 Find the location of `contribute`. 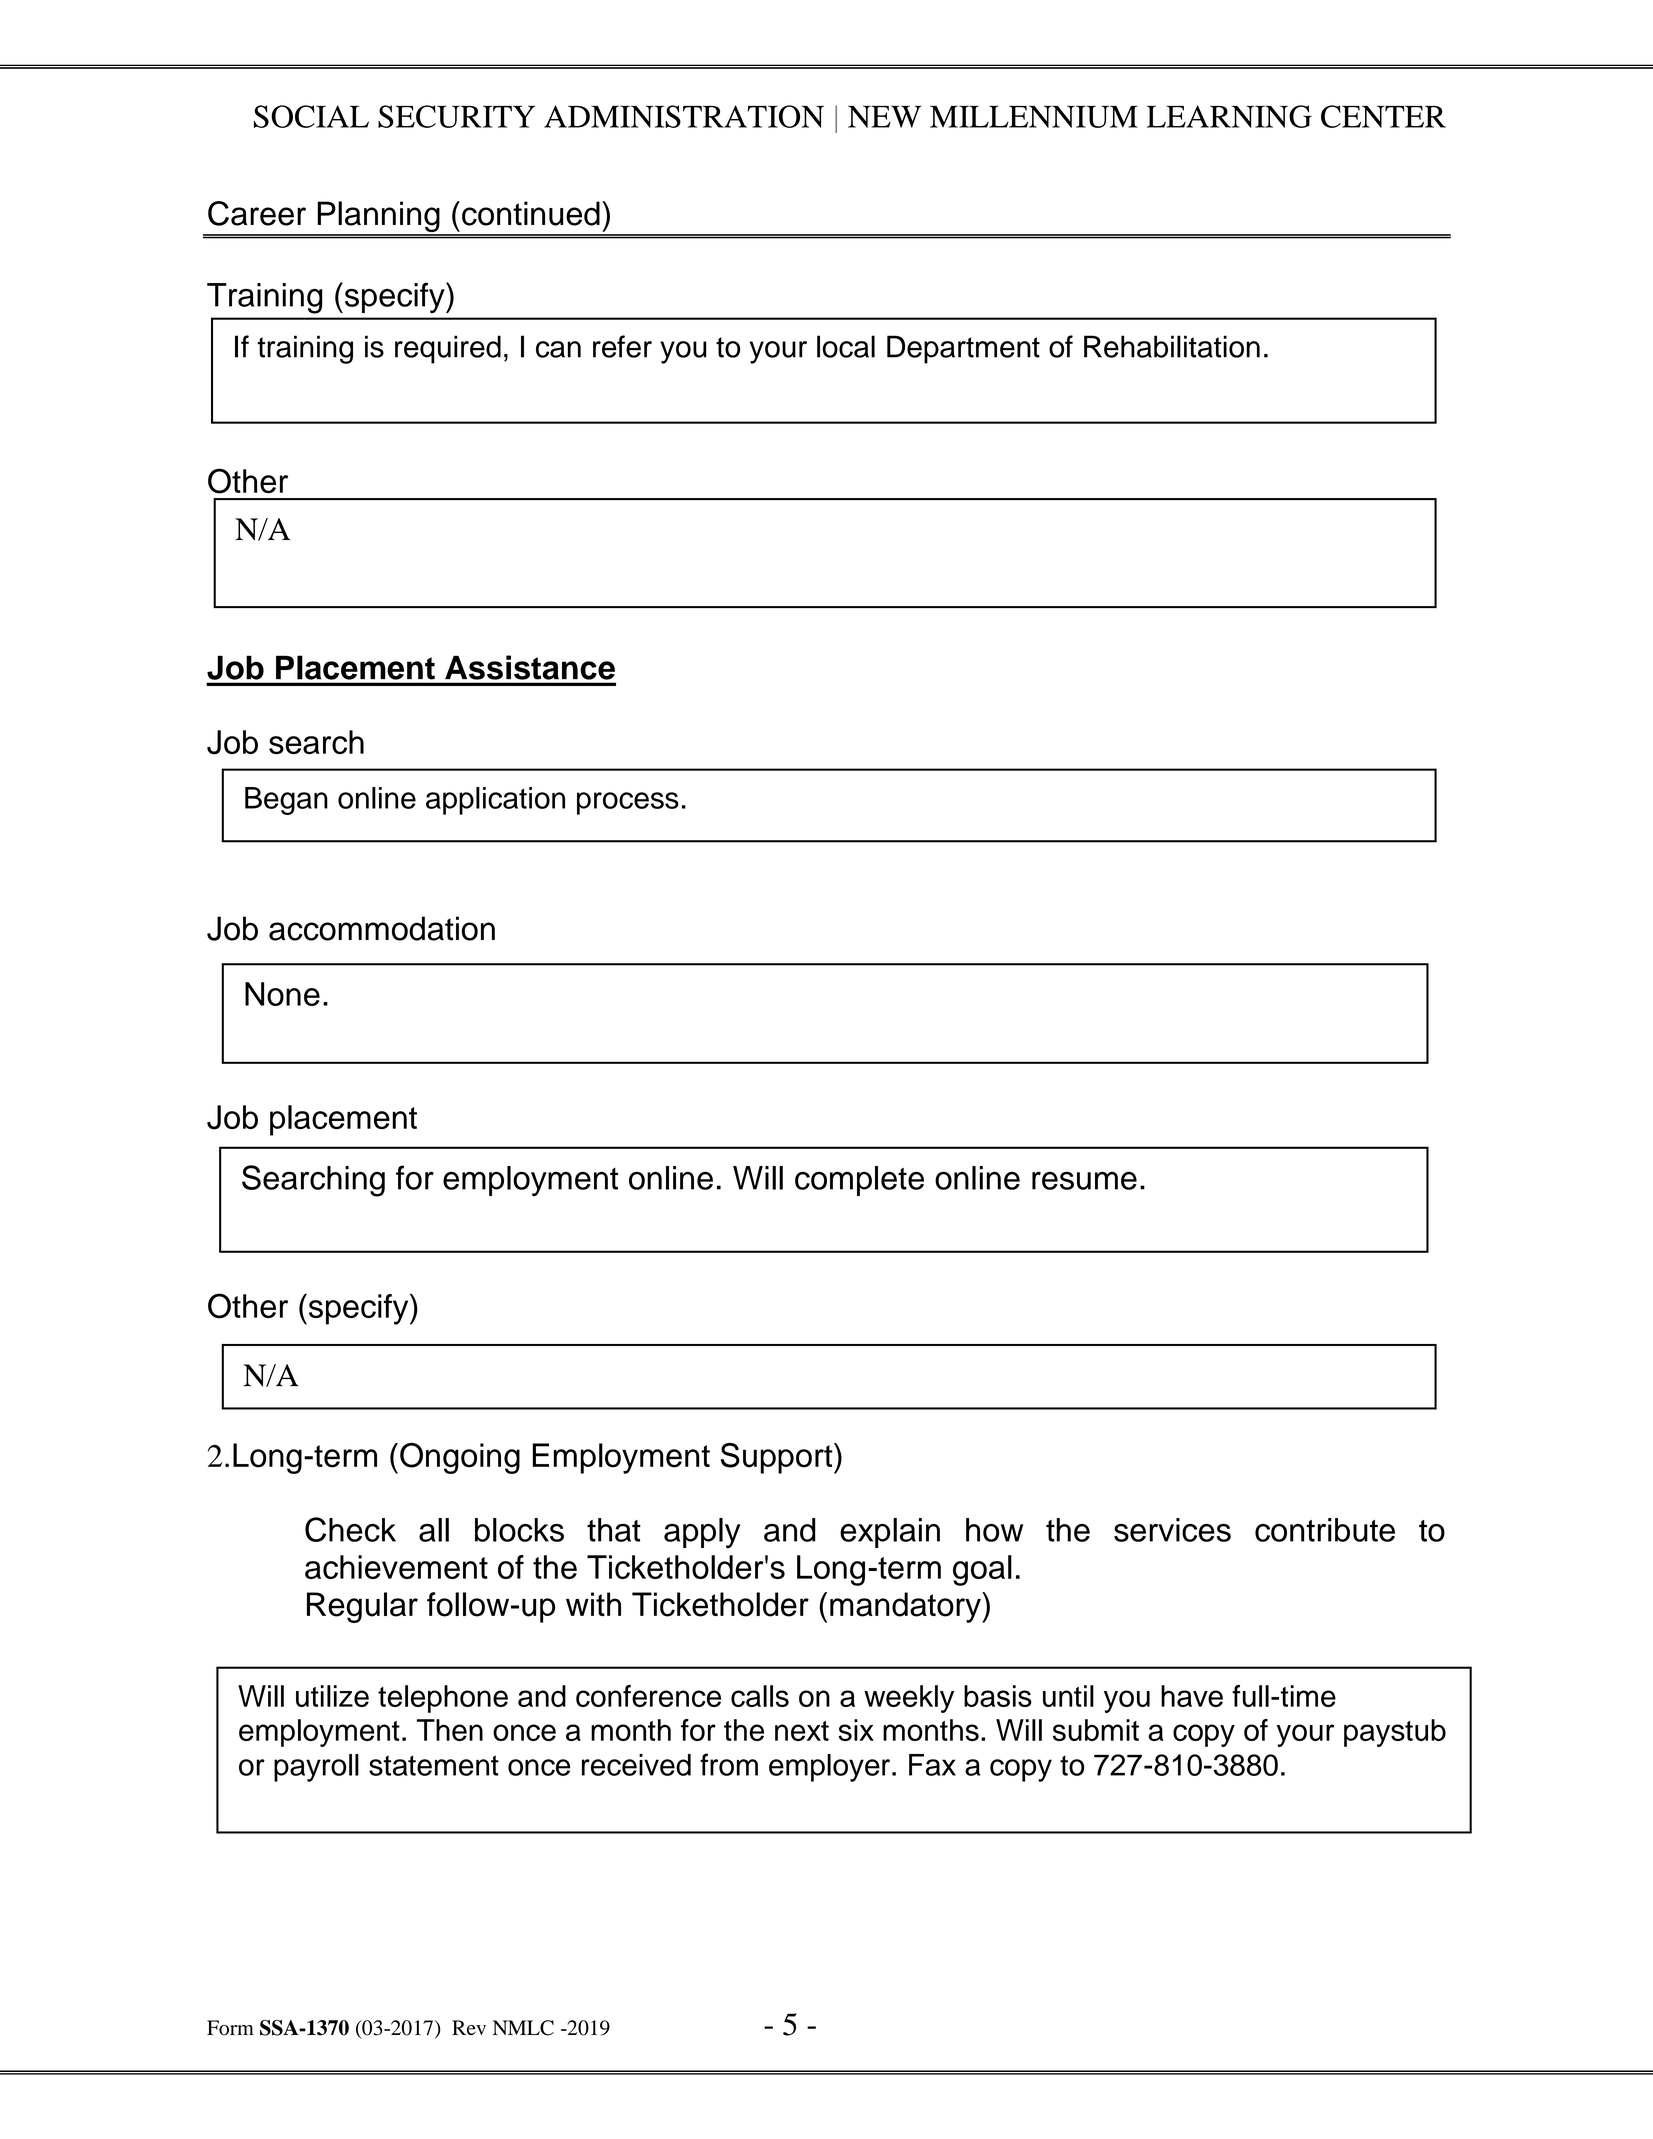

contribute is located at coordinates (1325, 1530).
